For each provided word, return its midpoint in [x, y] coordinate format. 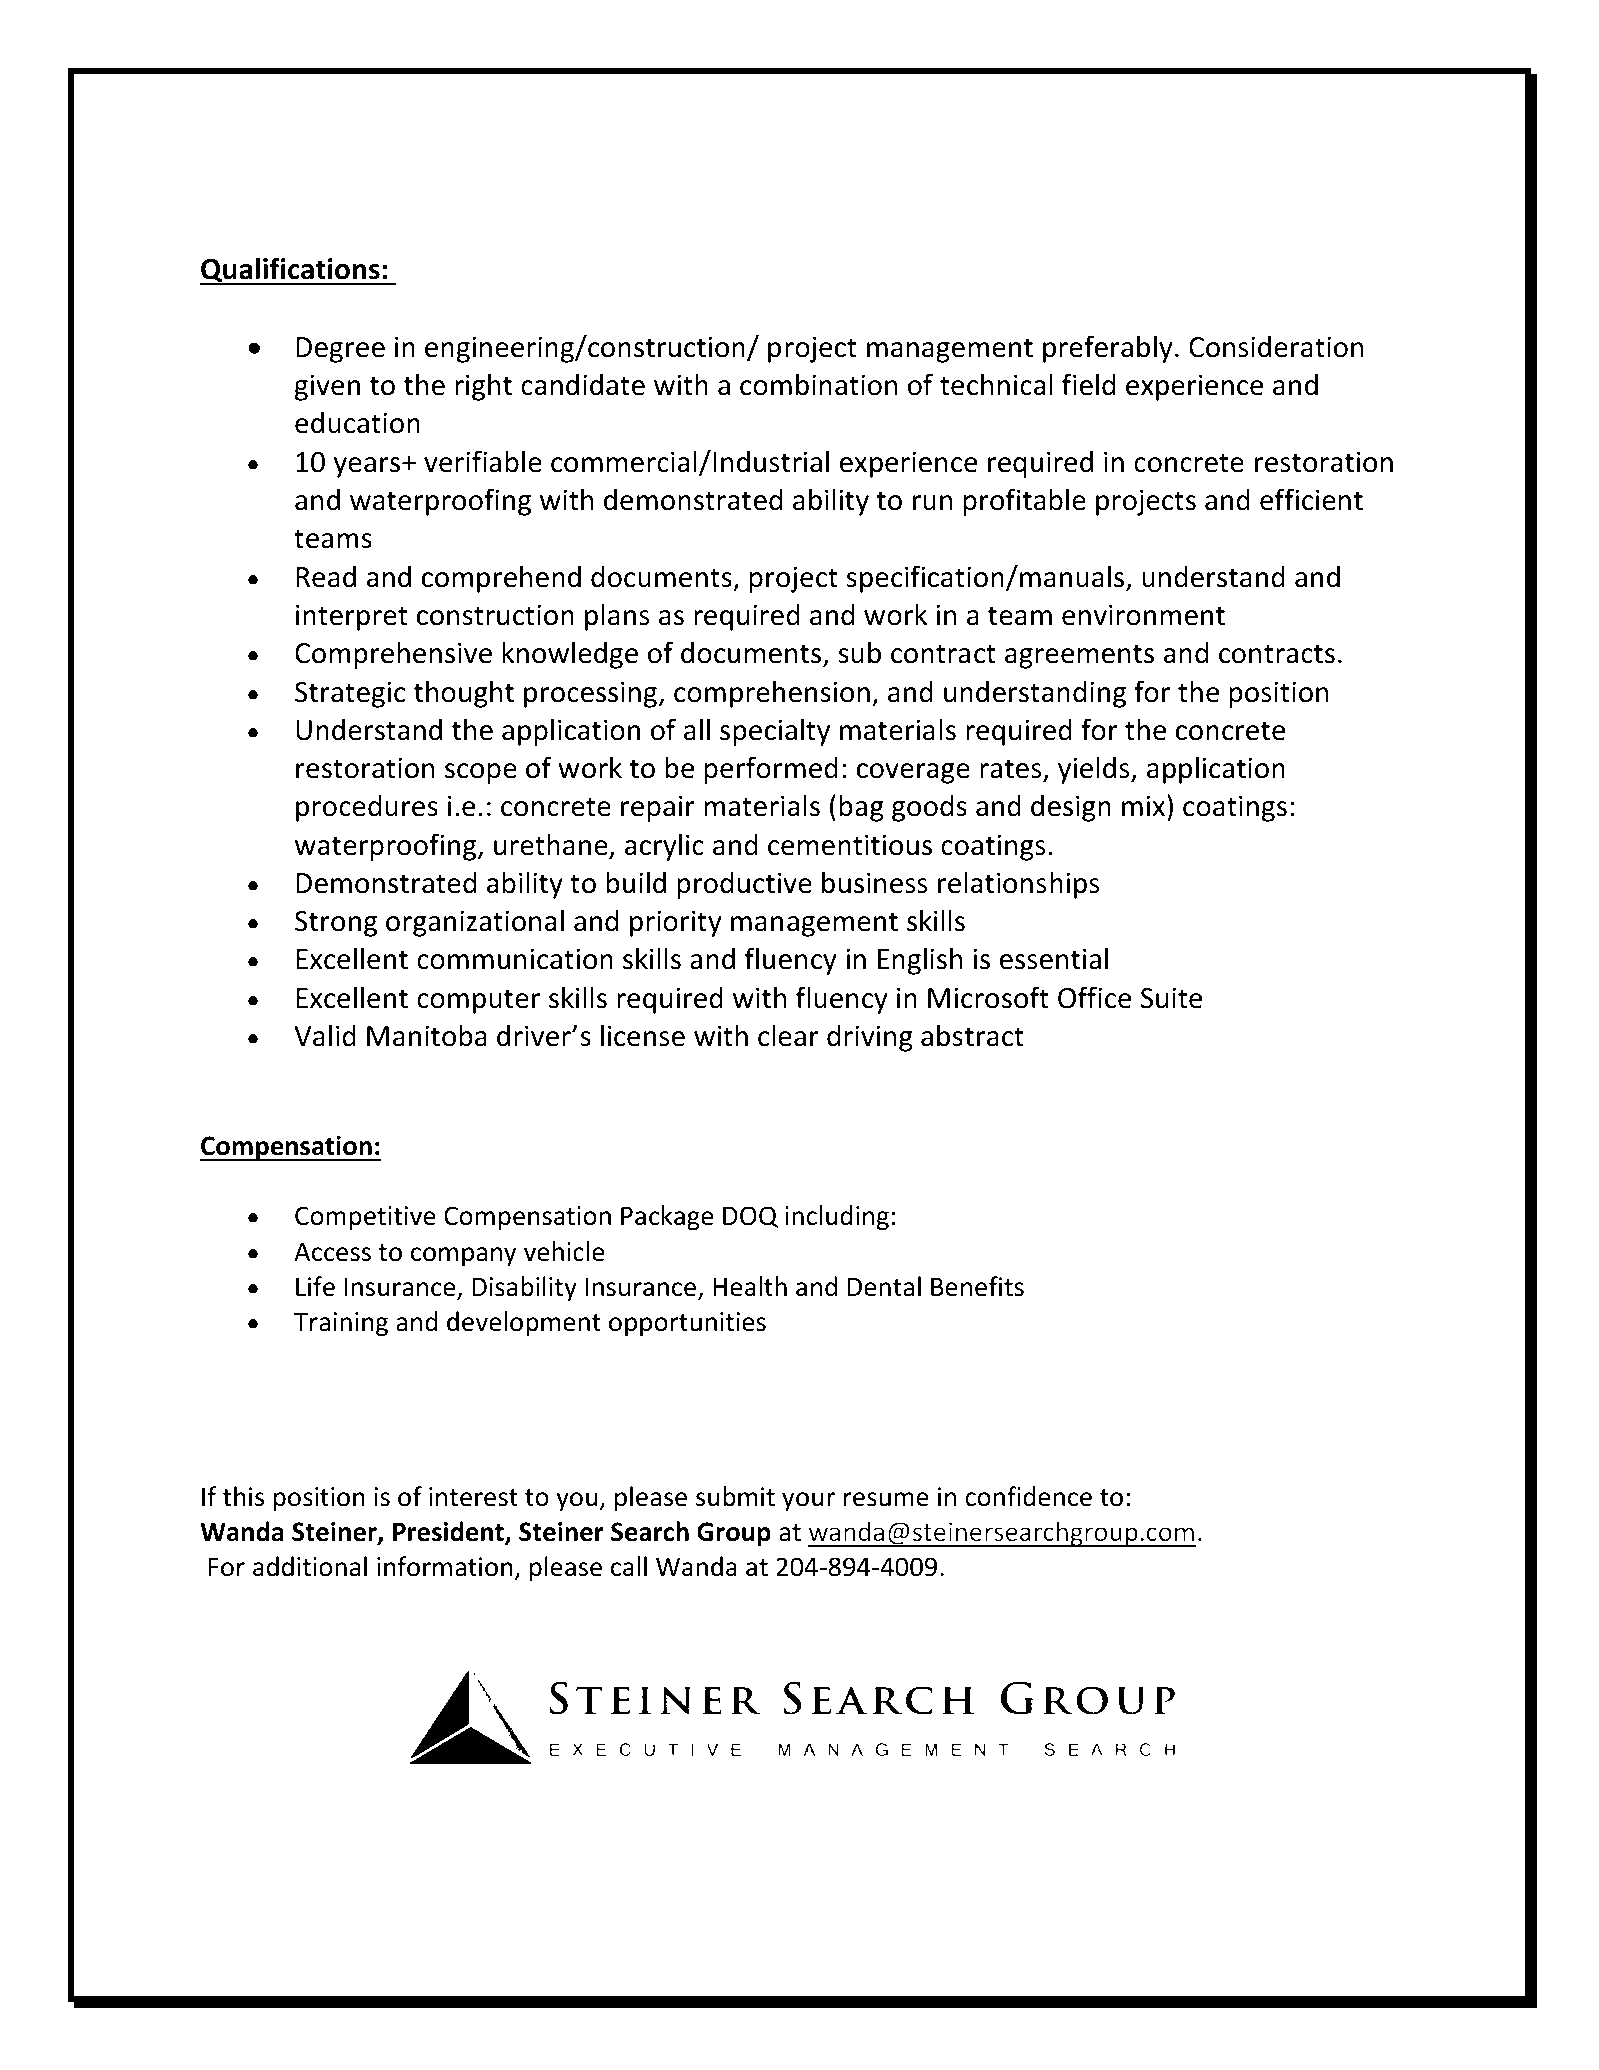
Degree [340, 350]
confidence [1028, 1496]
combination [819, 384]
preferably [1108, 349]
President [449, 1532]
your [808, 1501]
